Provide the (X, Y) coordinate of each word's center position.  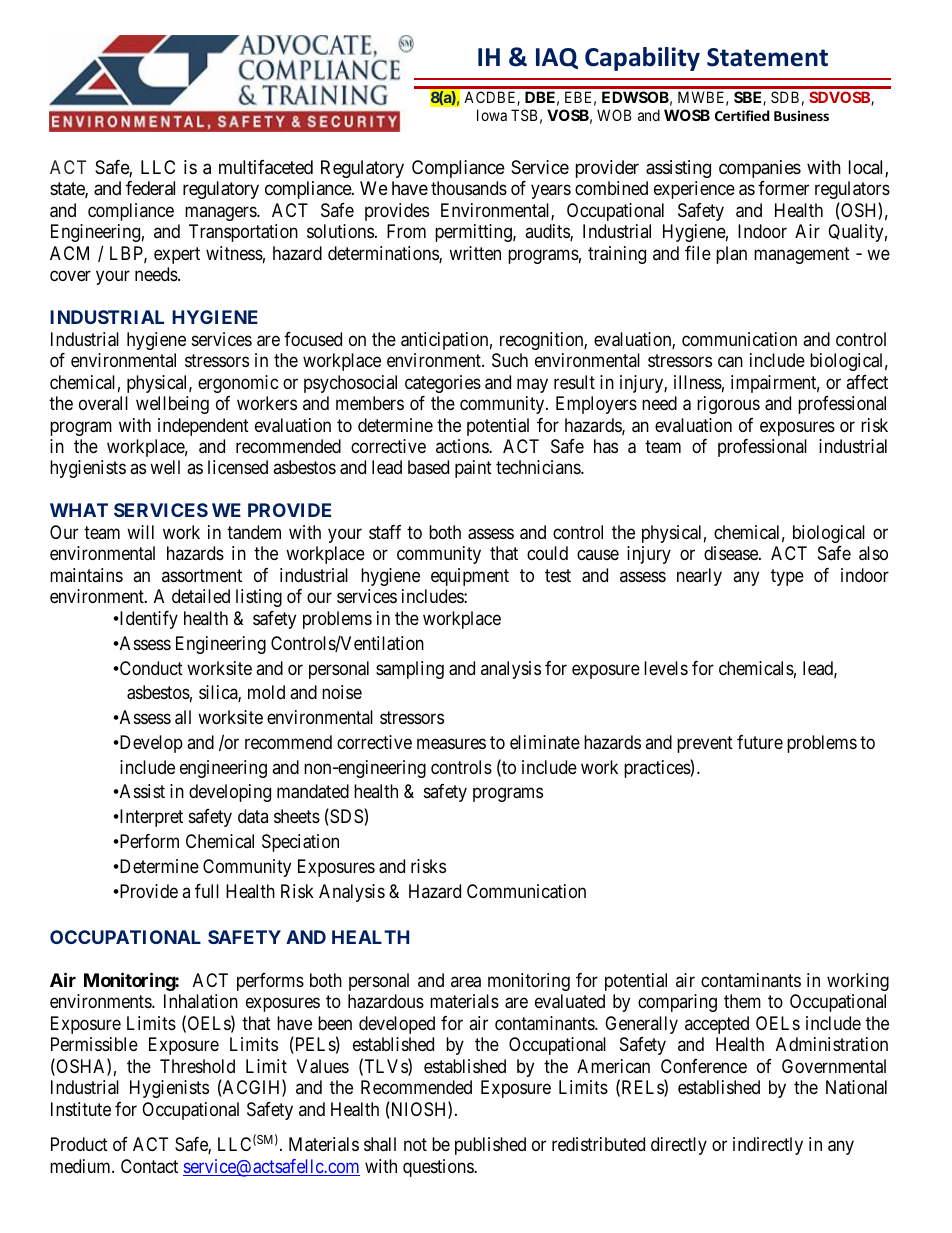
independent (203, 427)
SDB (785, 97)
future (760, 742)
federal (150, 188)
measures (451, 744)
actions (463, 446)
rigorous (728, 405)
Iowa (492, 115)
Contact (149, 1166)
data (253, 816)
